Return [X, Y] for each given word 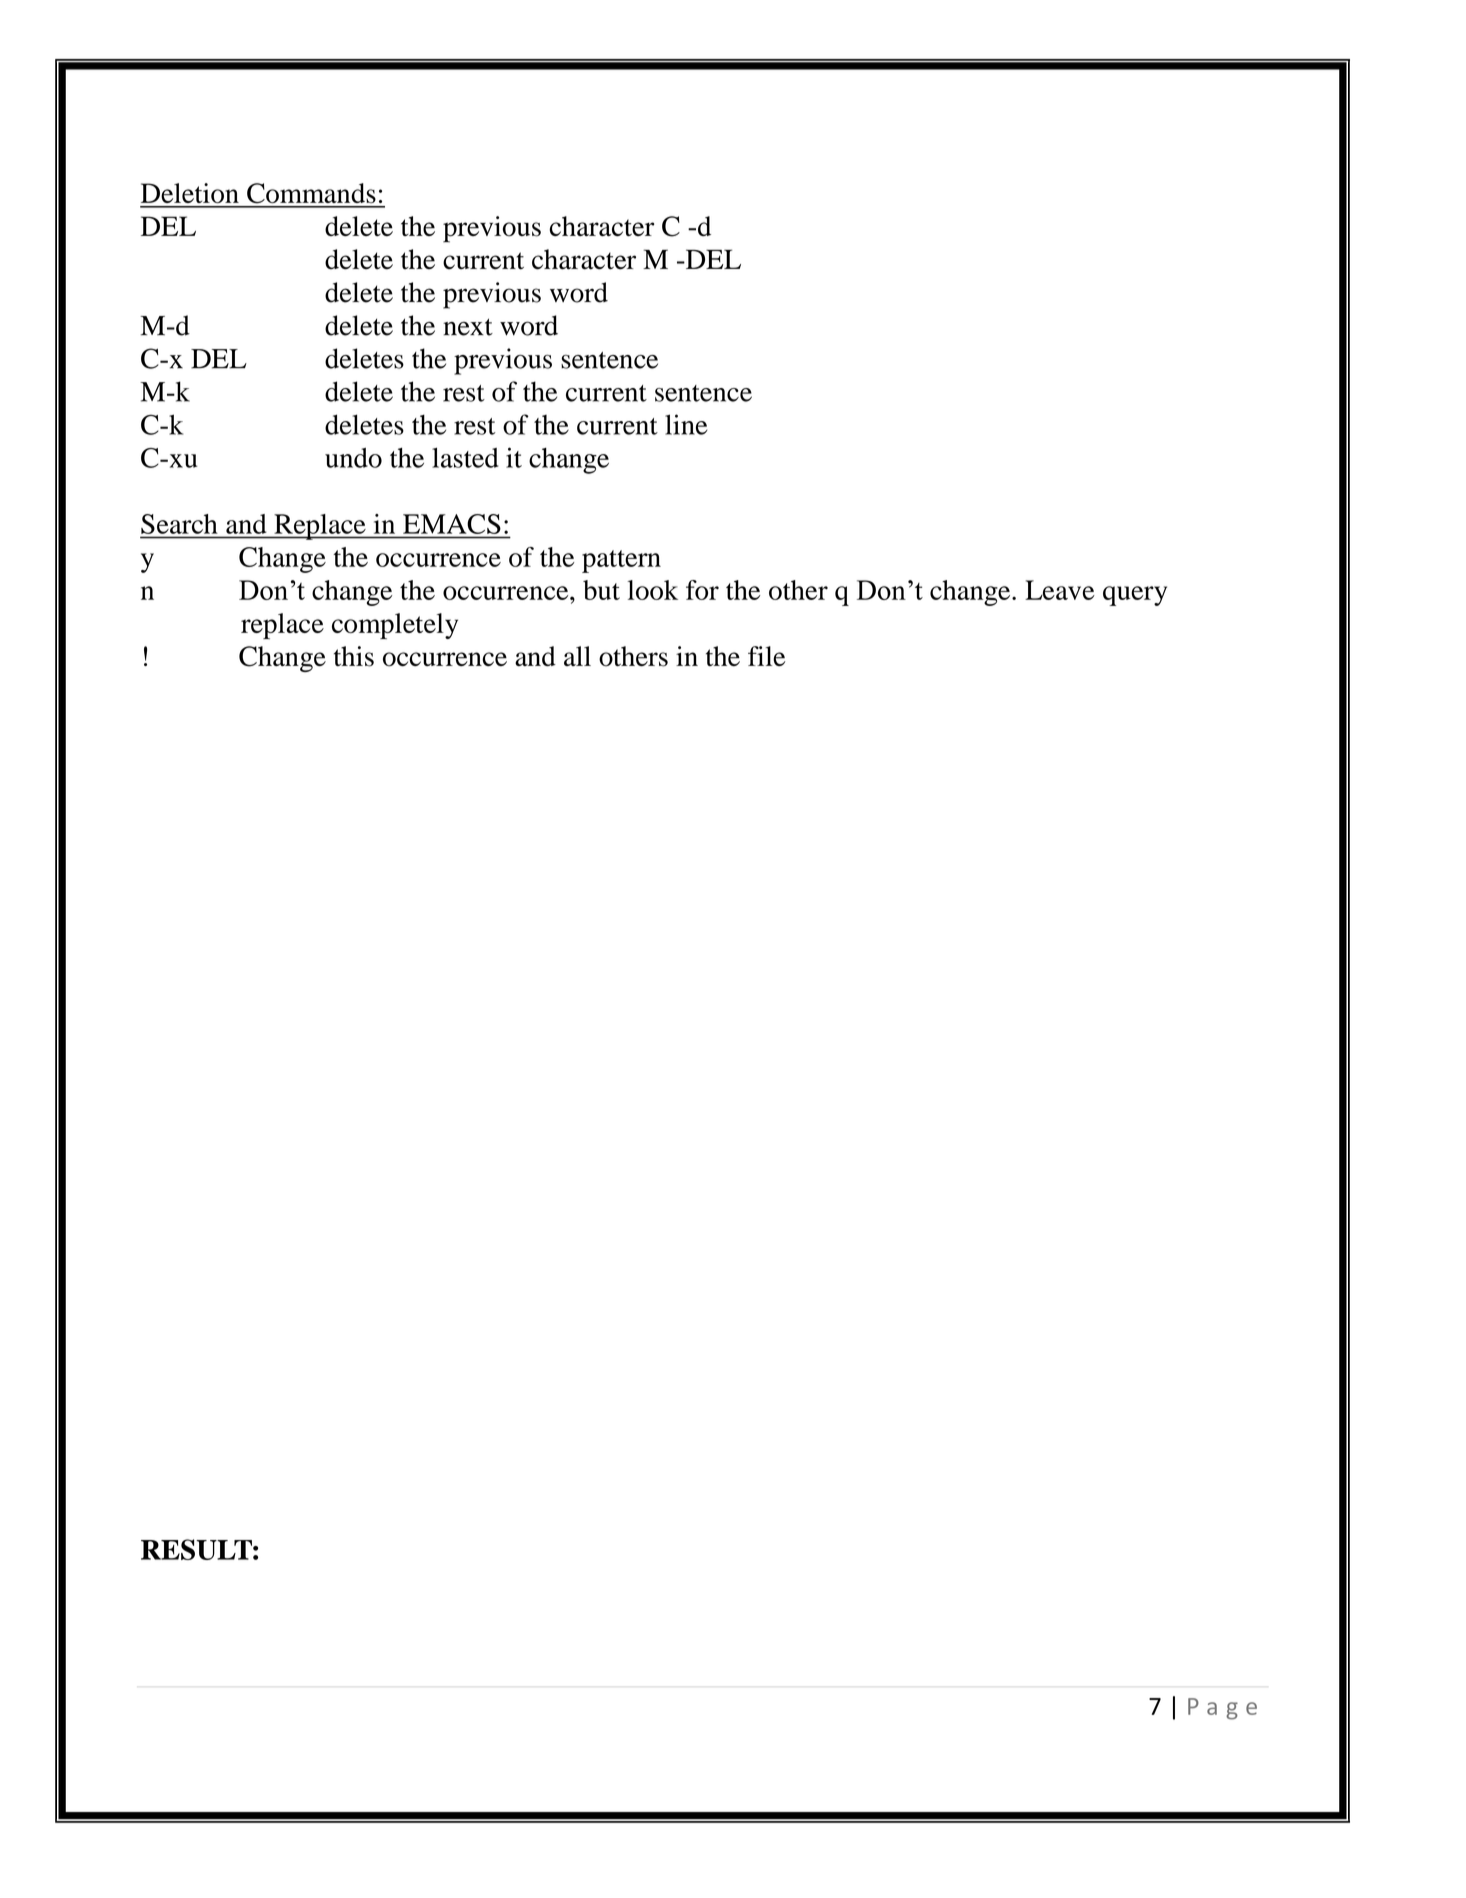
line [686, 424]
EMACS [451, 524]
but [601, 590]
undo [353, 458]
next [468, 327]
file [766, 656]
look [653, 590]
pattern [621, 561]
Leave [1060, 590]
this [354, 656]
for [702, 590]
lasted [465, 458]
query [1135, 596]
